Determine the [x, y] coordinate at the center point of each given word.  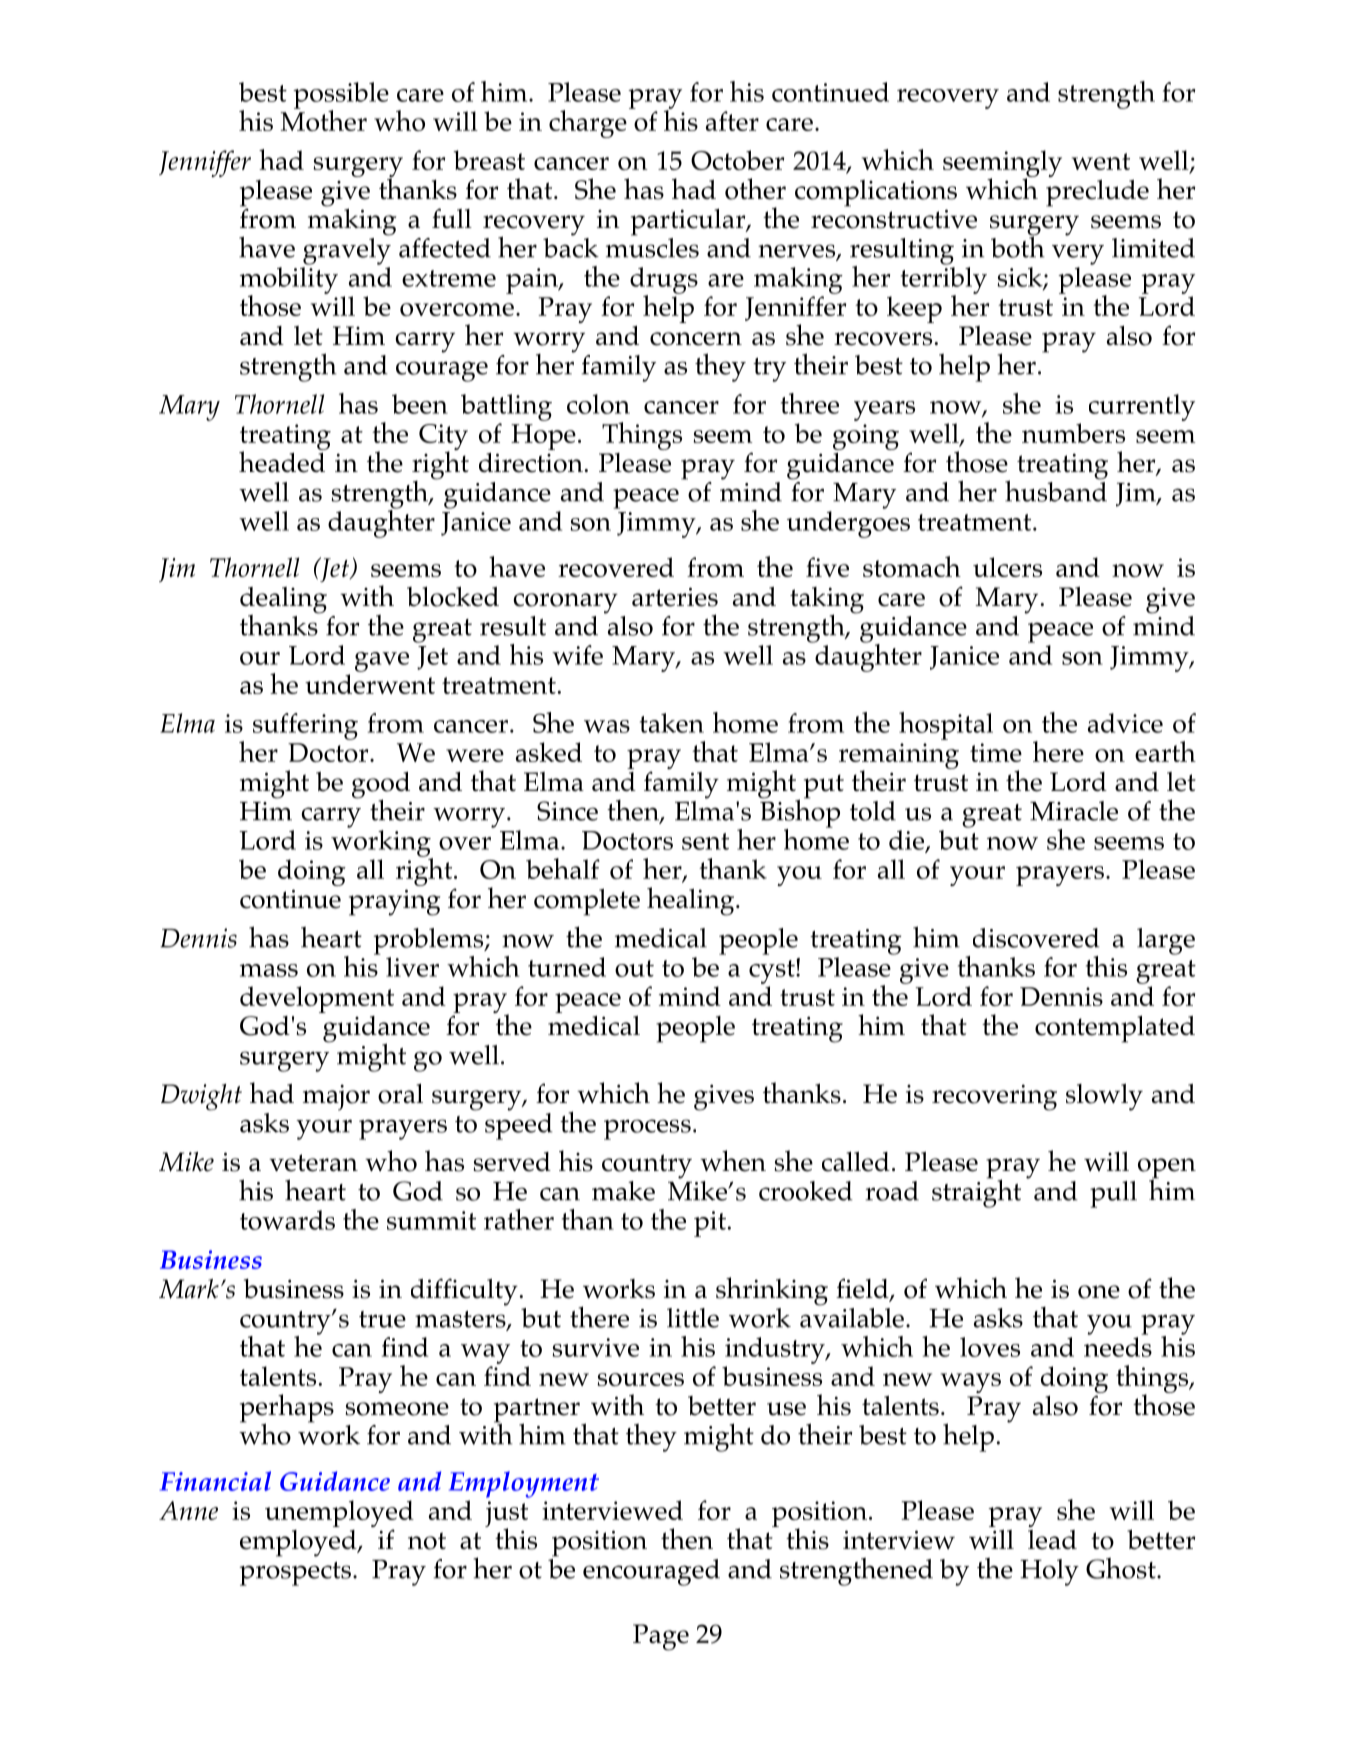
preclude [1097, 193]
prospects [295, 1574]
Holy [1049, 1572]
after [732, 121]
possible [341, 96]
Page [661, 1637]
